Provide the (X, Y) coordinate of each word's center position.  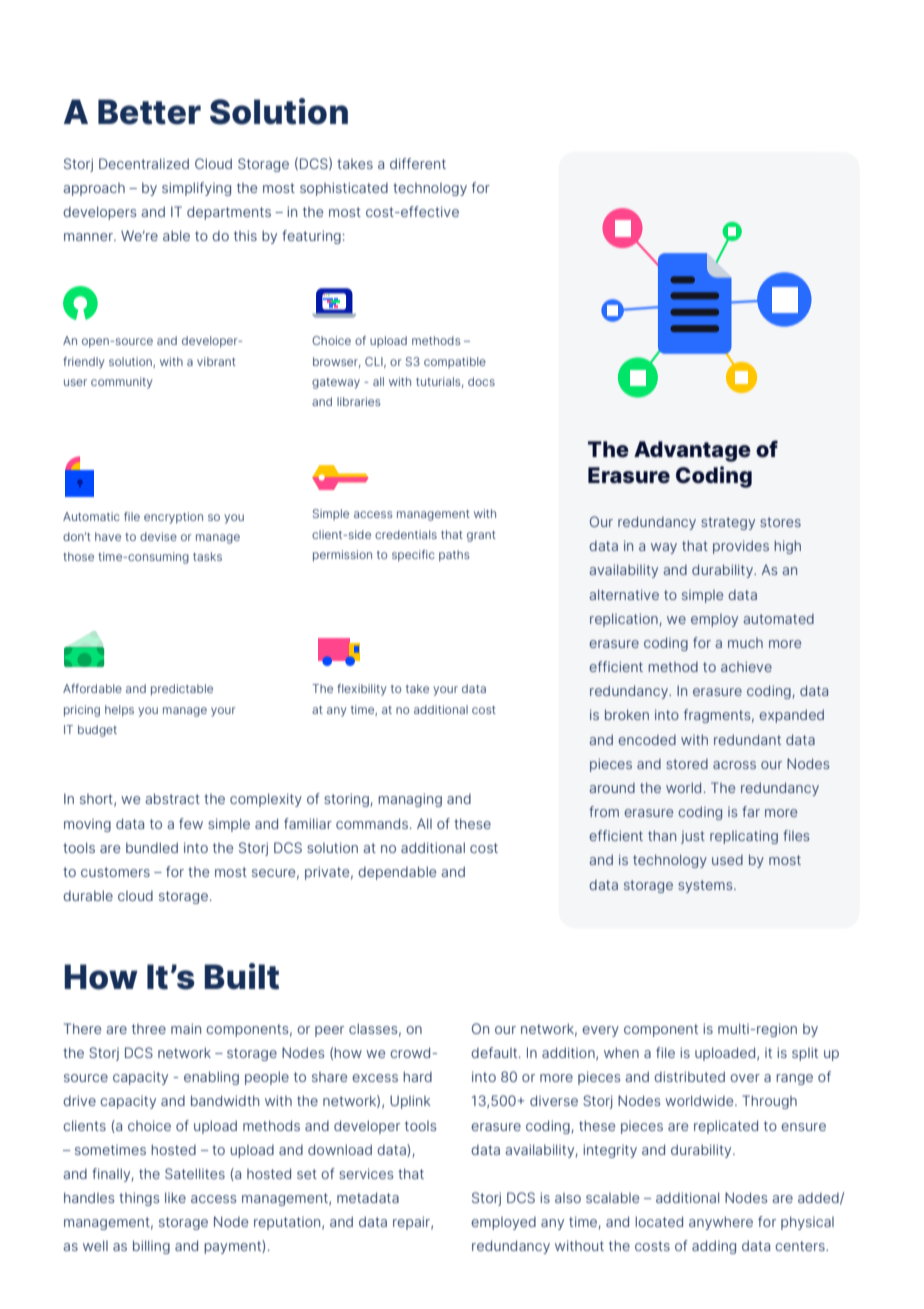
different (418, 163)
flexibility (361, 690)
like (175, 1197)
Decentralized (144, 163)
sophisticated (344, 189)
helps (119, 711)
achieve (746, 666)
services (366, 1173)
